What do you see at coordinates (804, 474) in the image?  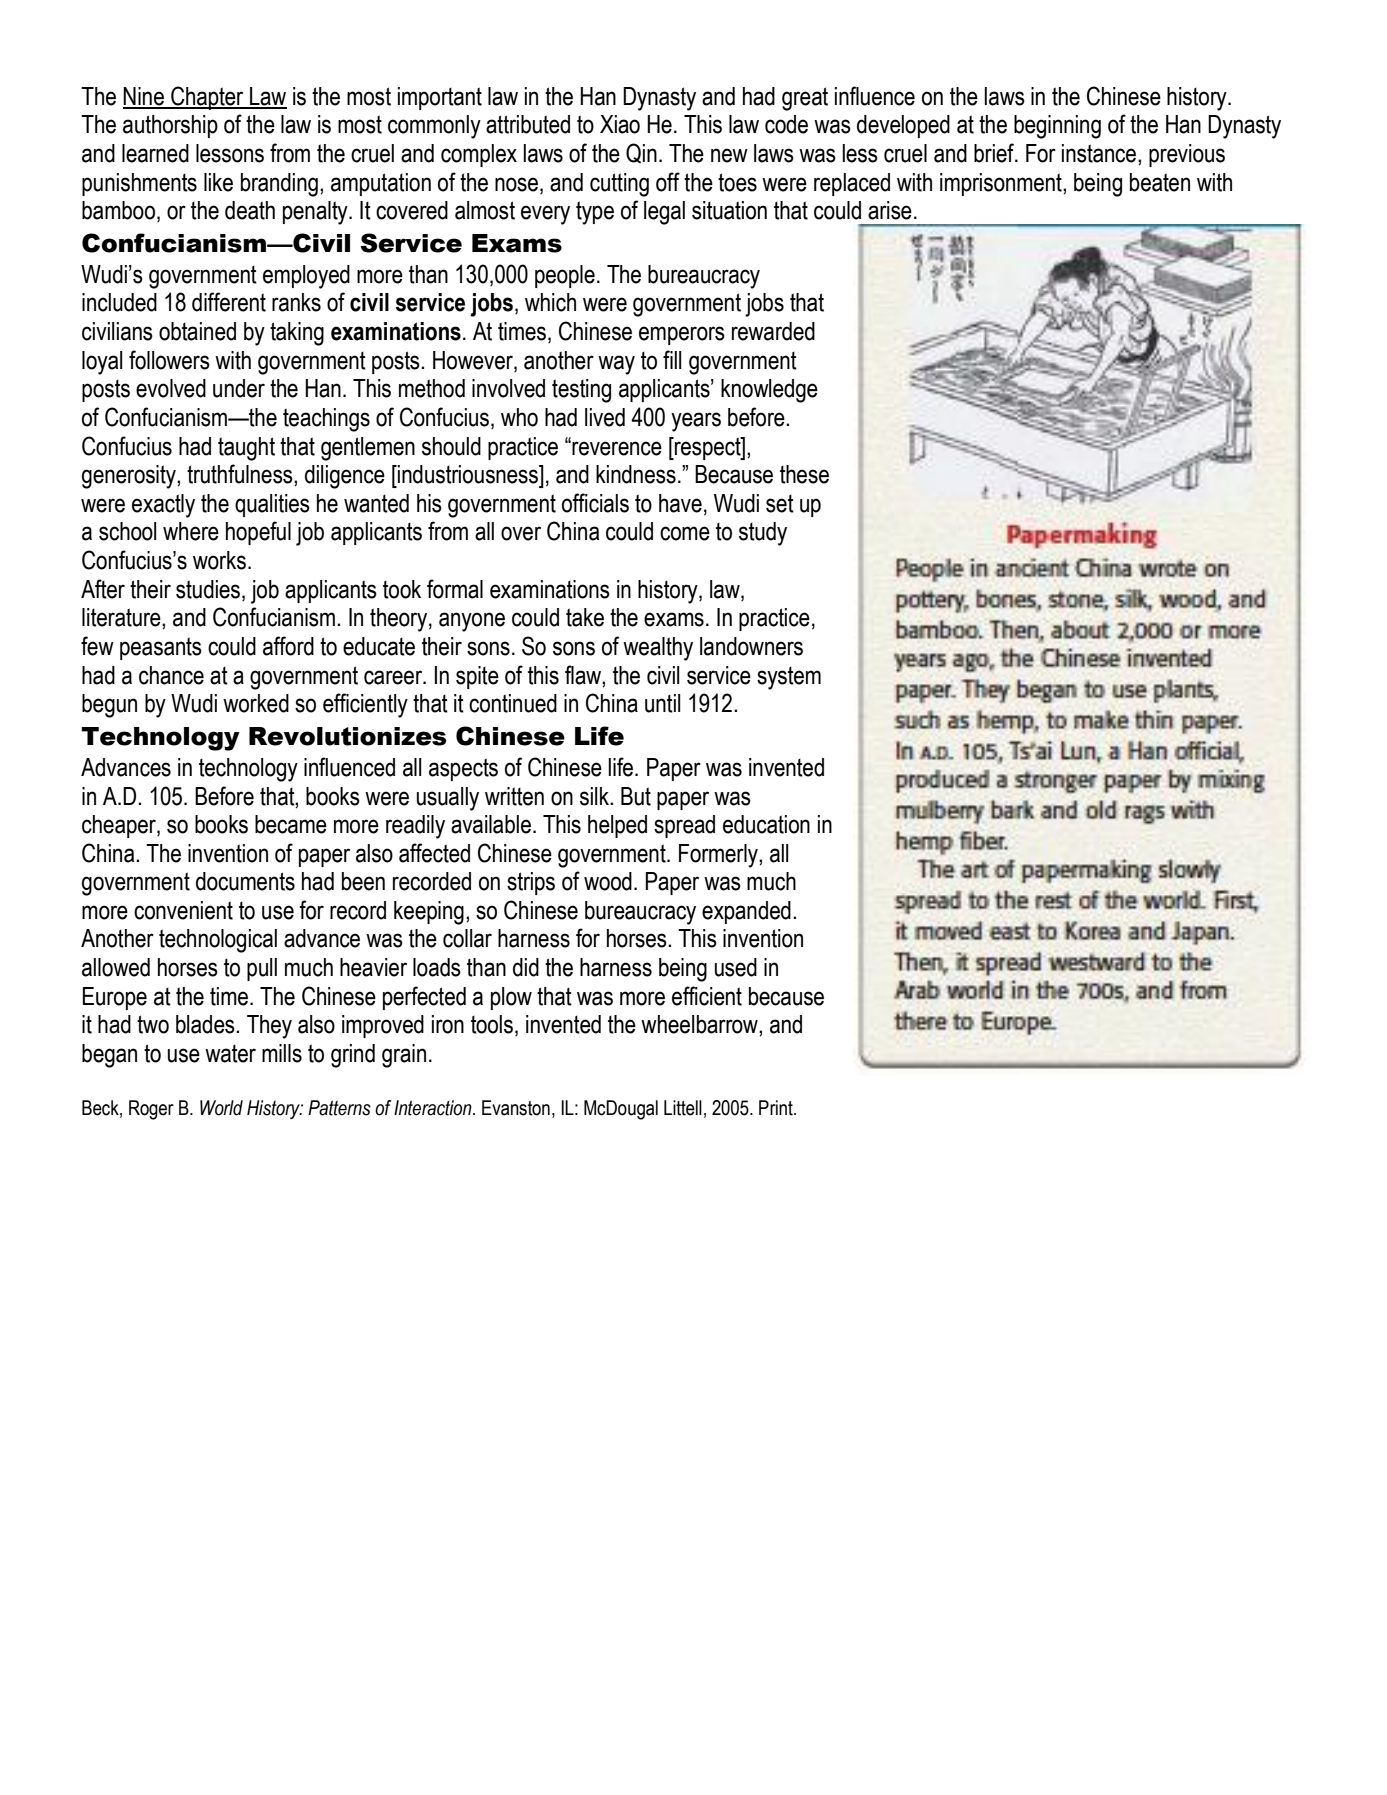 I see `these` at bounding box center [804, 474].
